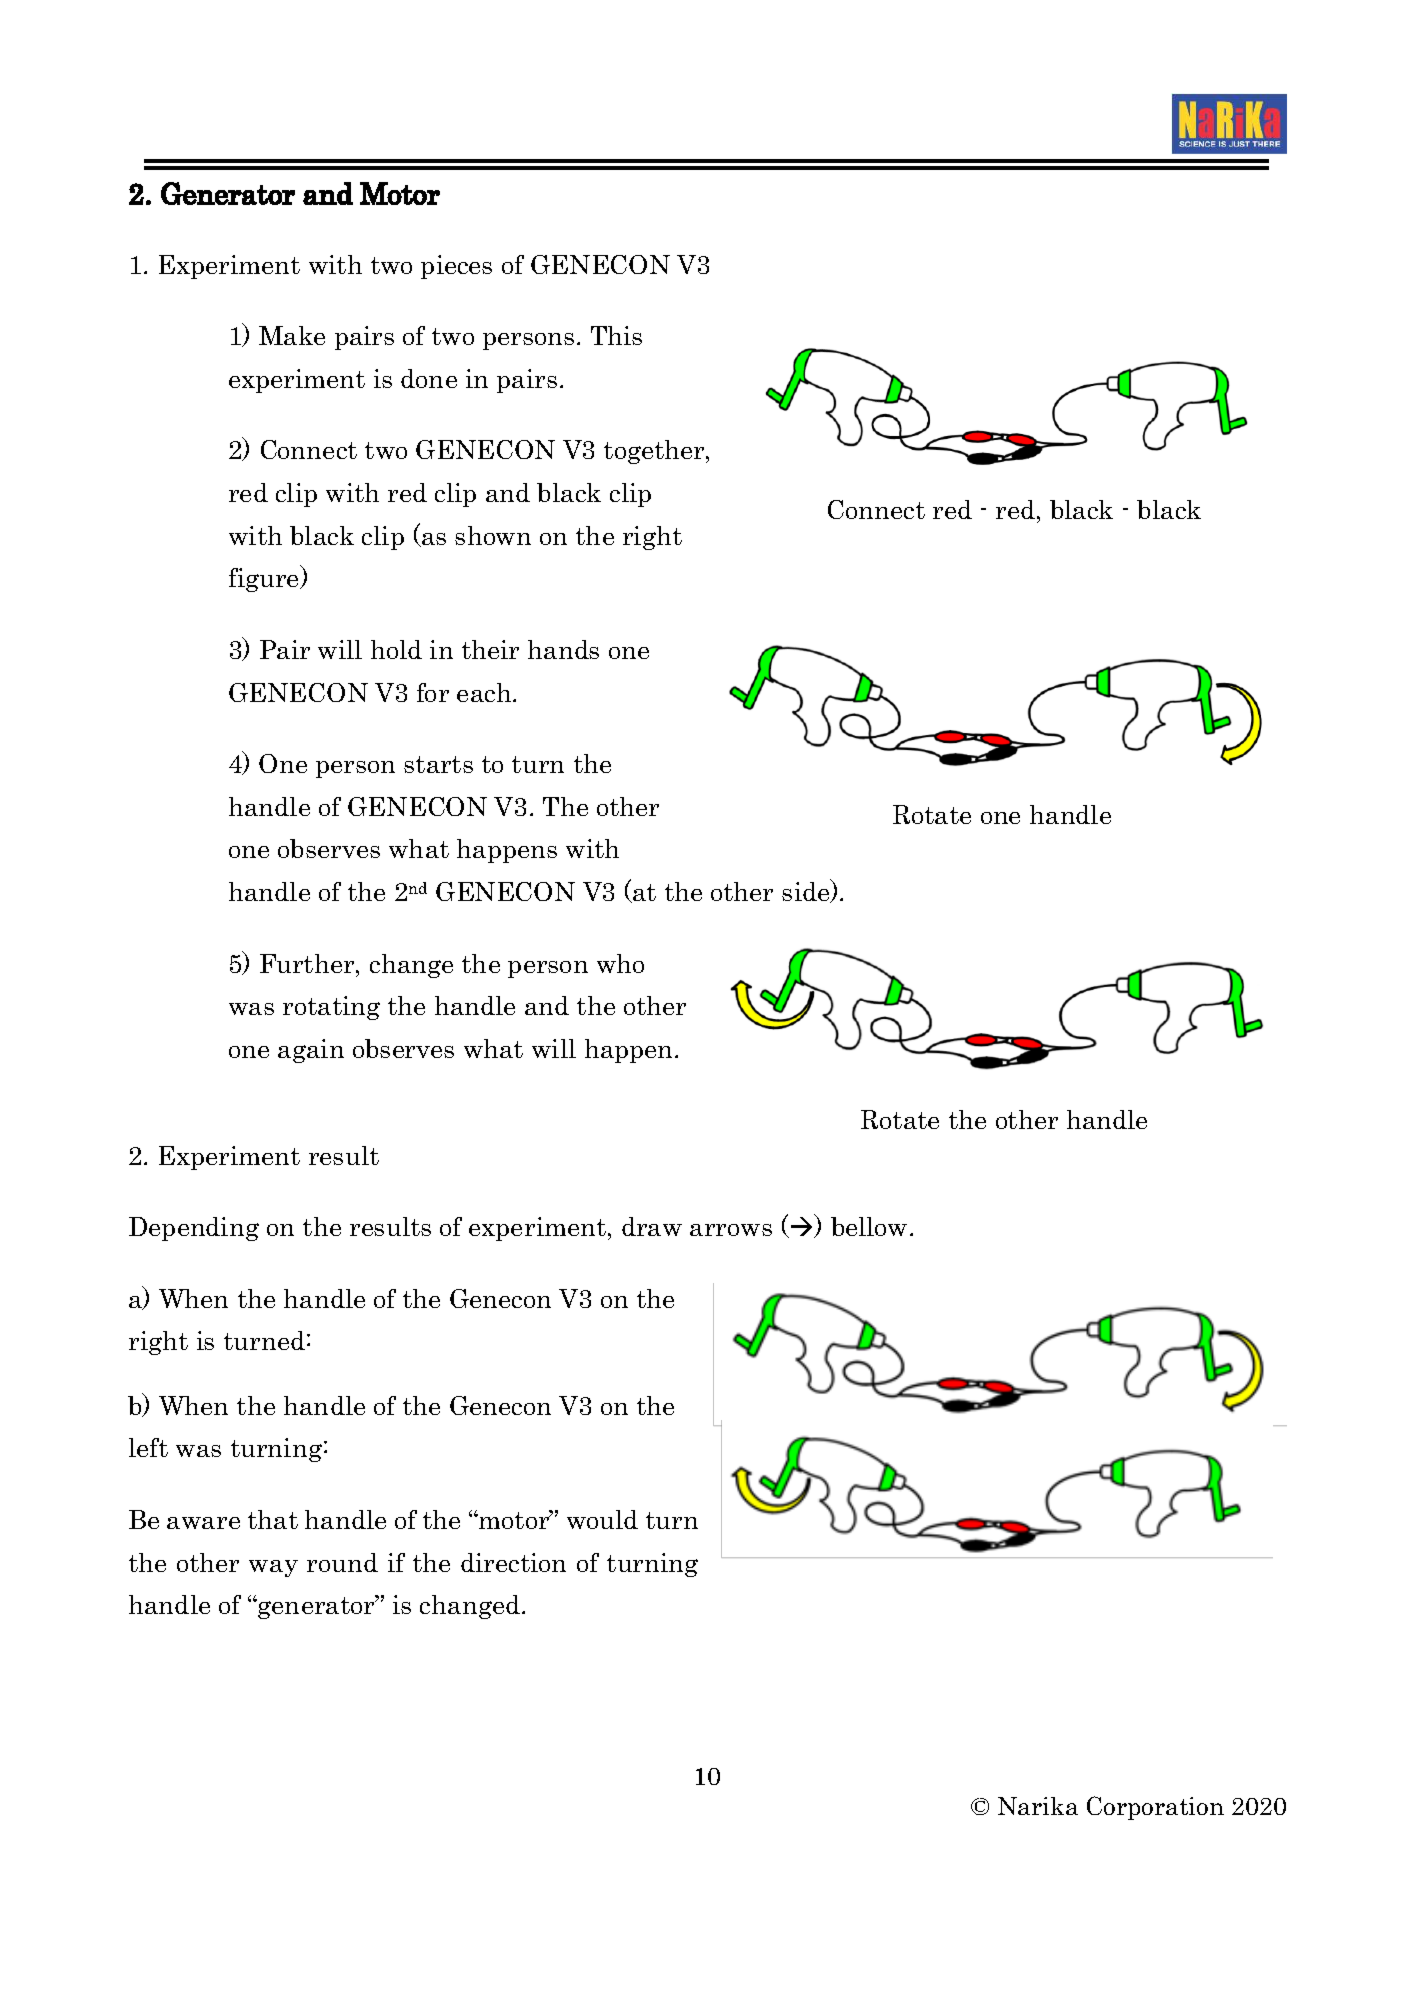  Describe the element at coordinates (311, 1051) in the document. I see `again` at that location.
